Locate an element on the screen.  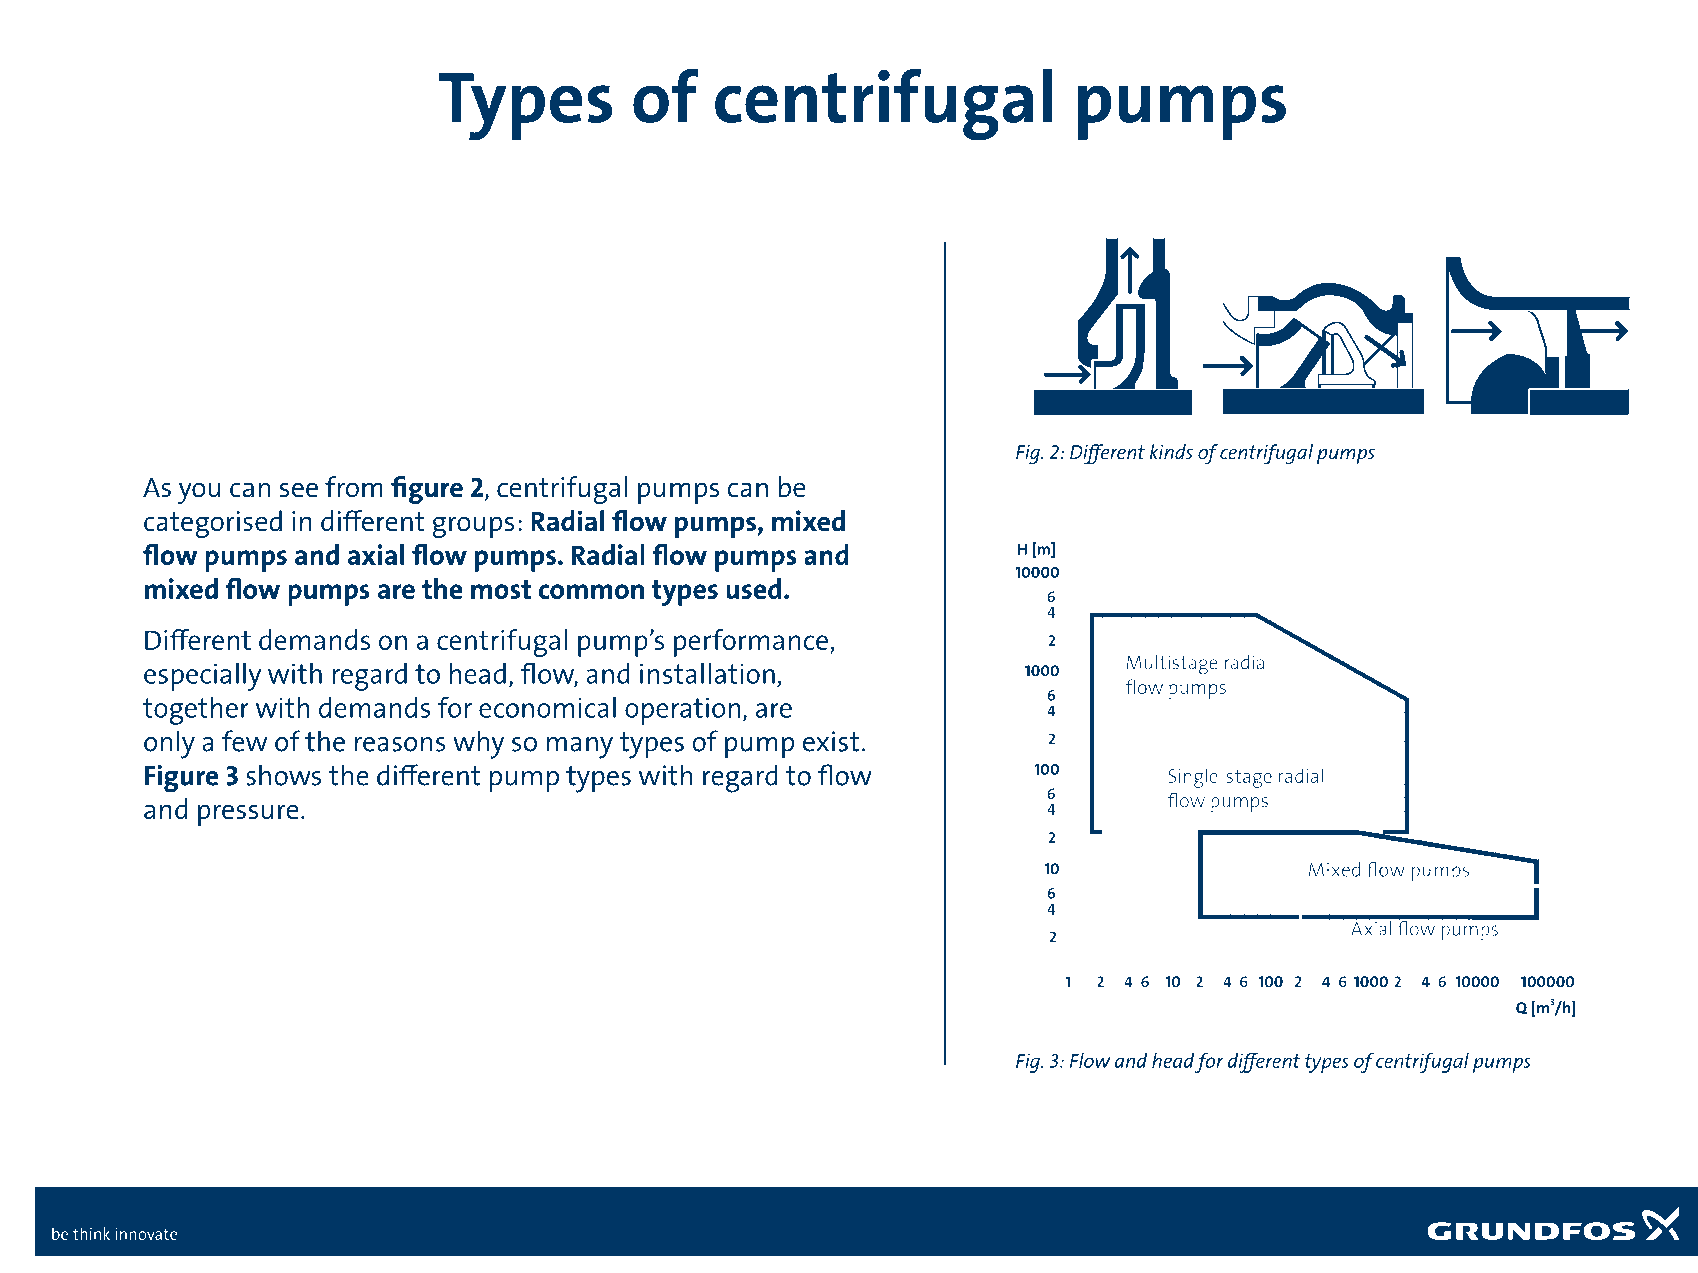
see is located at coordinates (299, 490).
